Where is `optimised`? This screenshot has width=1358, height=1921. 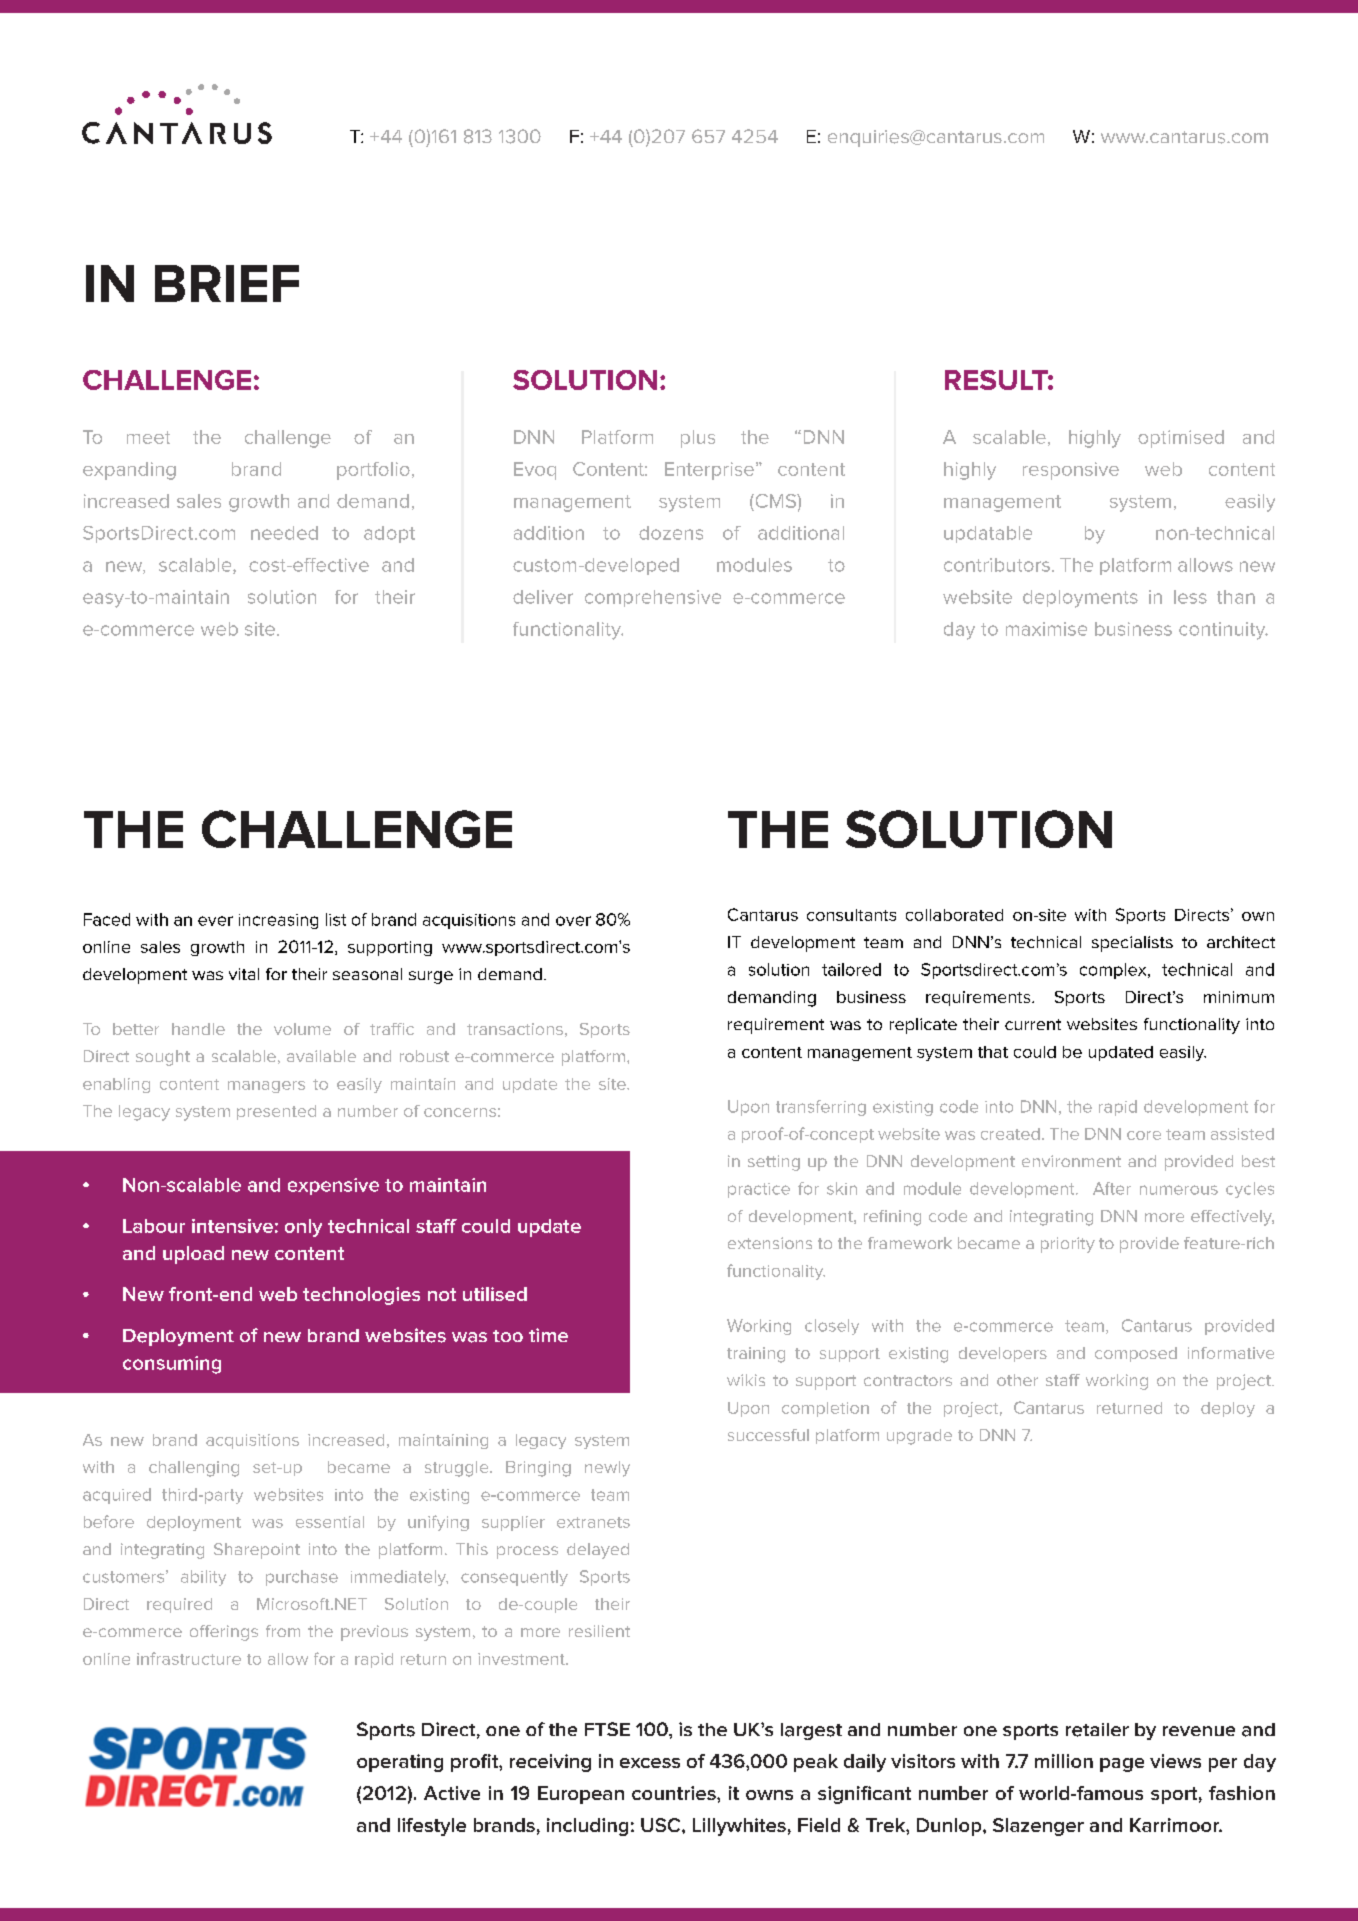 optimised is located at coordinates (1181, 439).
